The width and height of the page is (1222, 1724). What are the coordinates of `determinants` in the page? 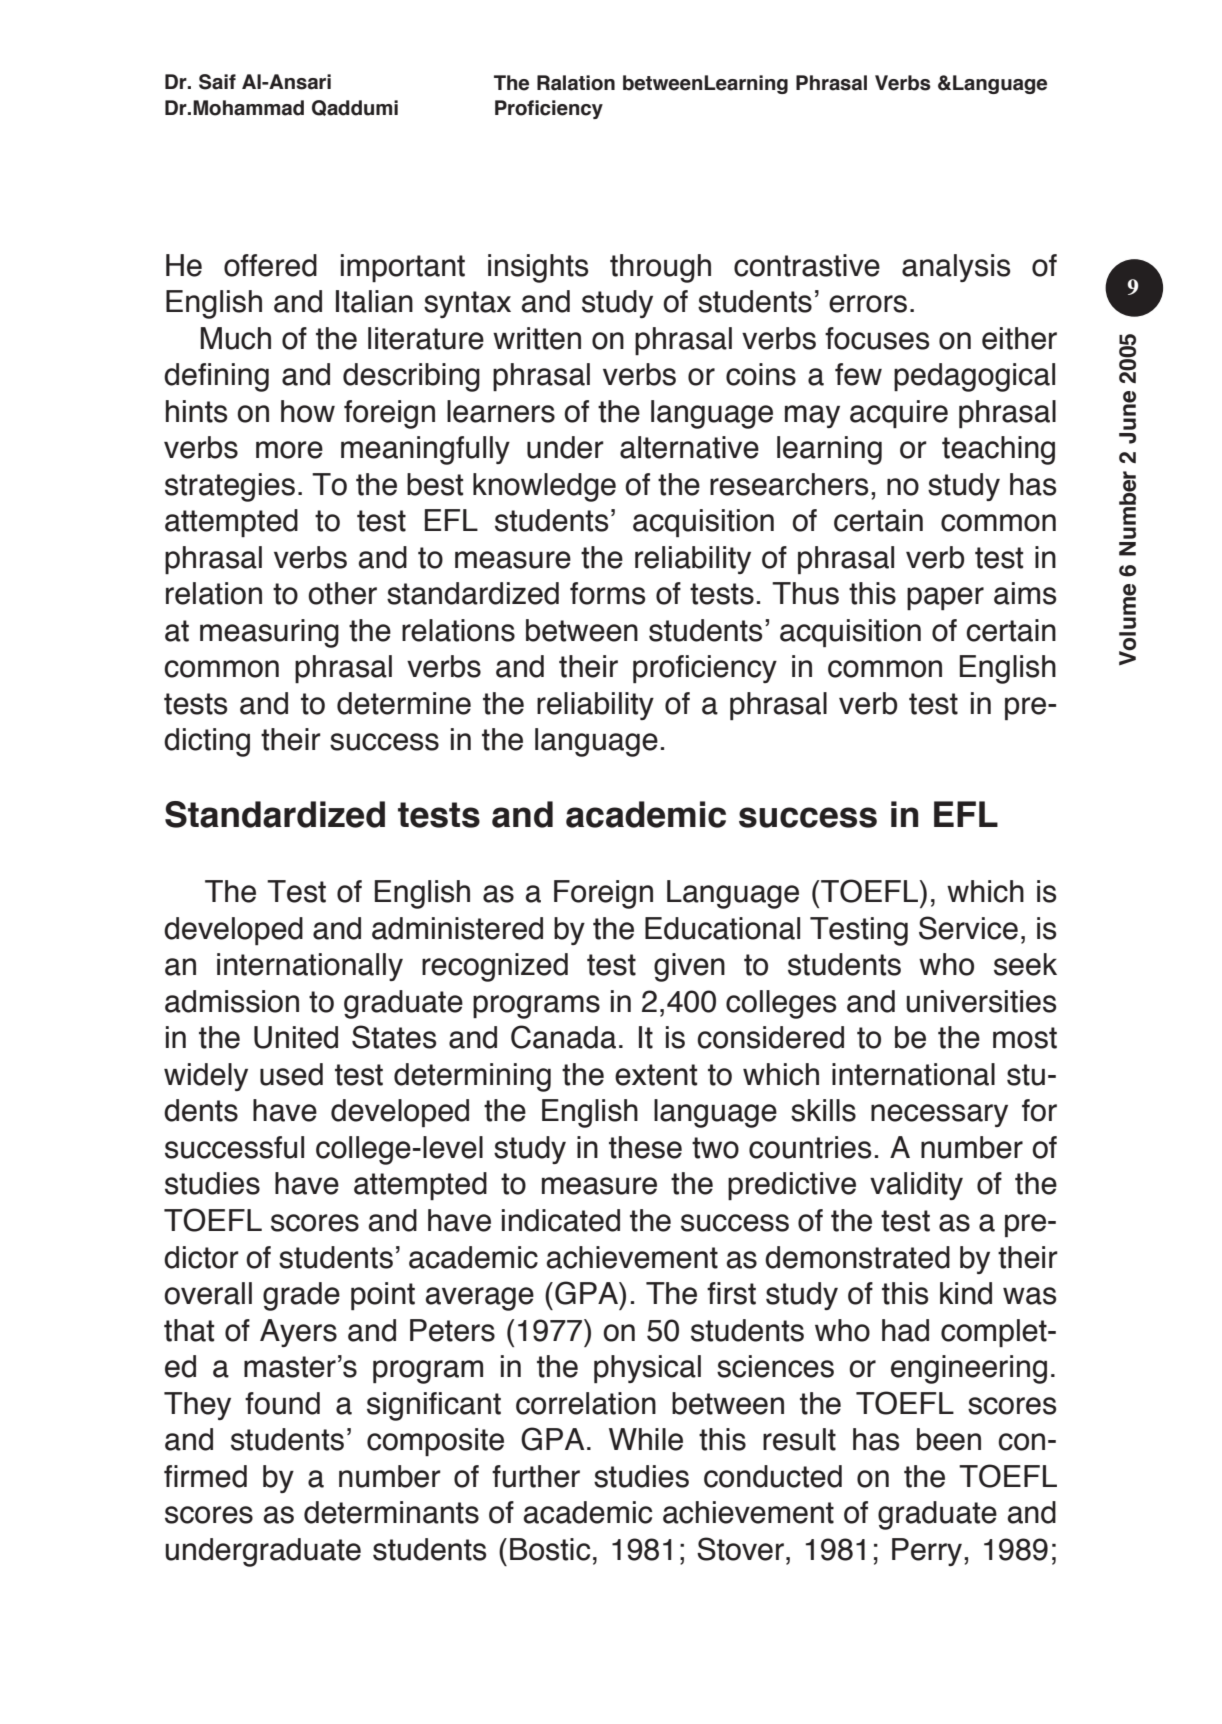 It's located at (391, 1512).
